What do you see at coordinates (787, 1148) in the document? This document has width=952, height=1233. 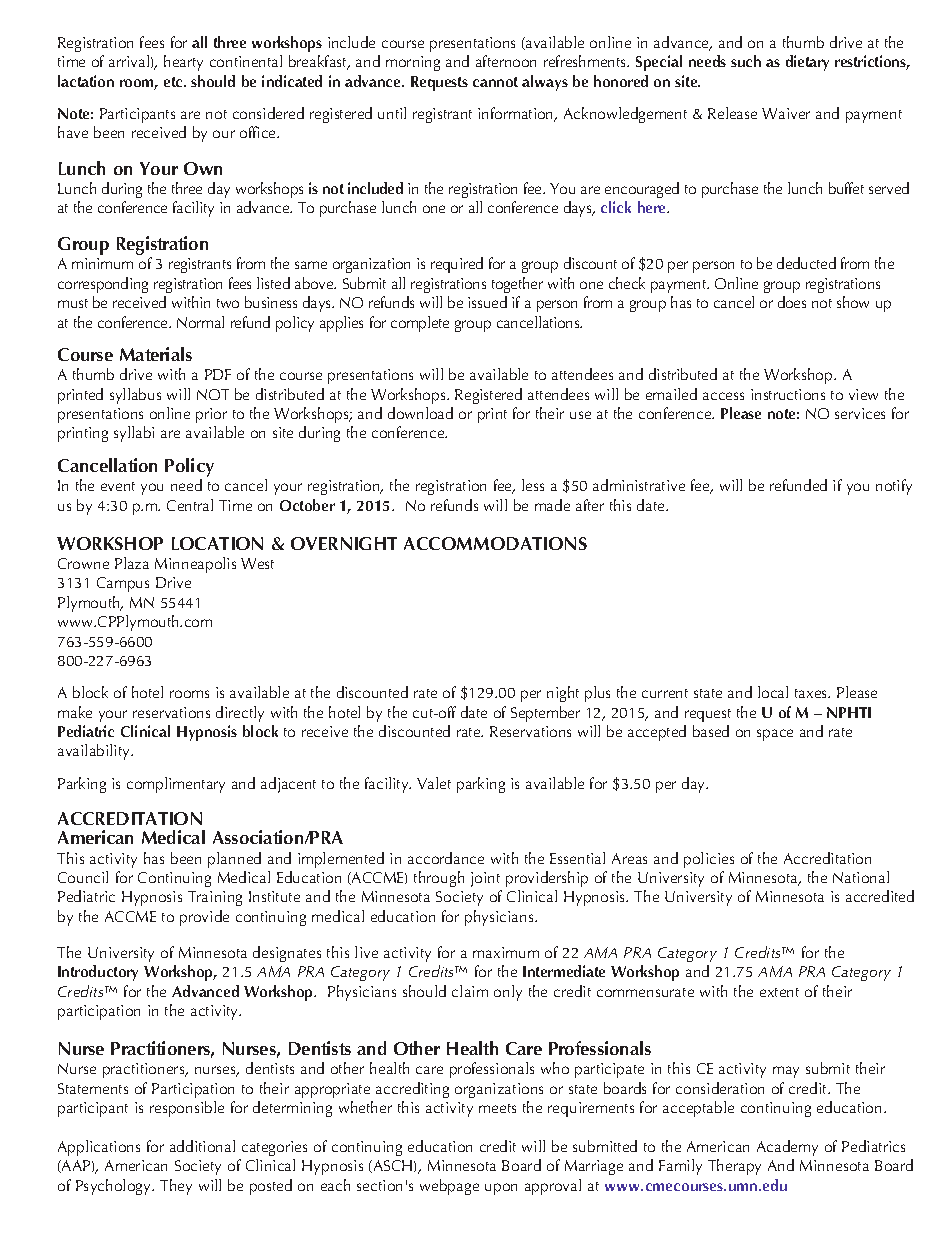 I see `Academy` at bounding box center [787, 1148].
